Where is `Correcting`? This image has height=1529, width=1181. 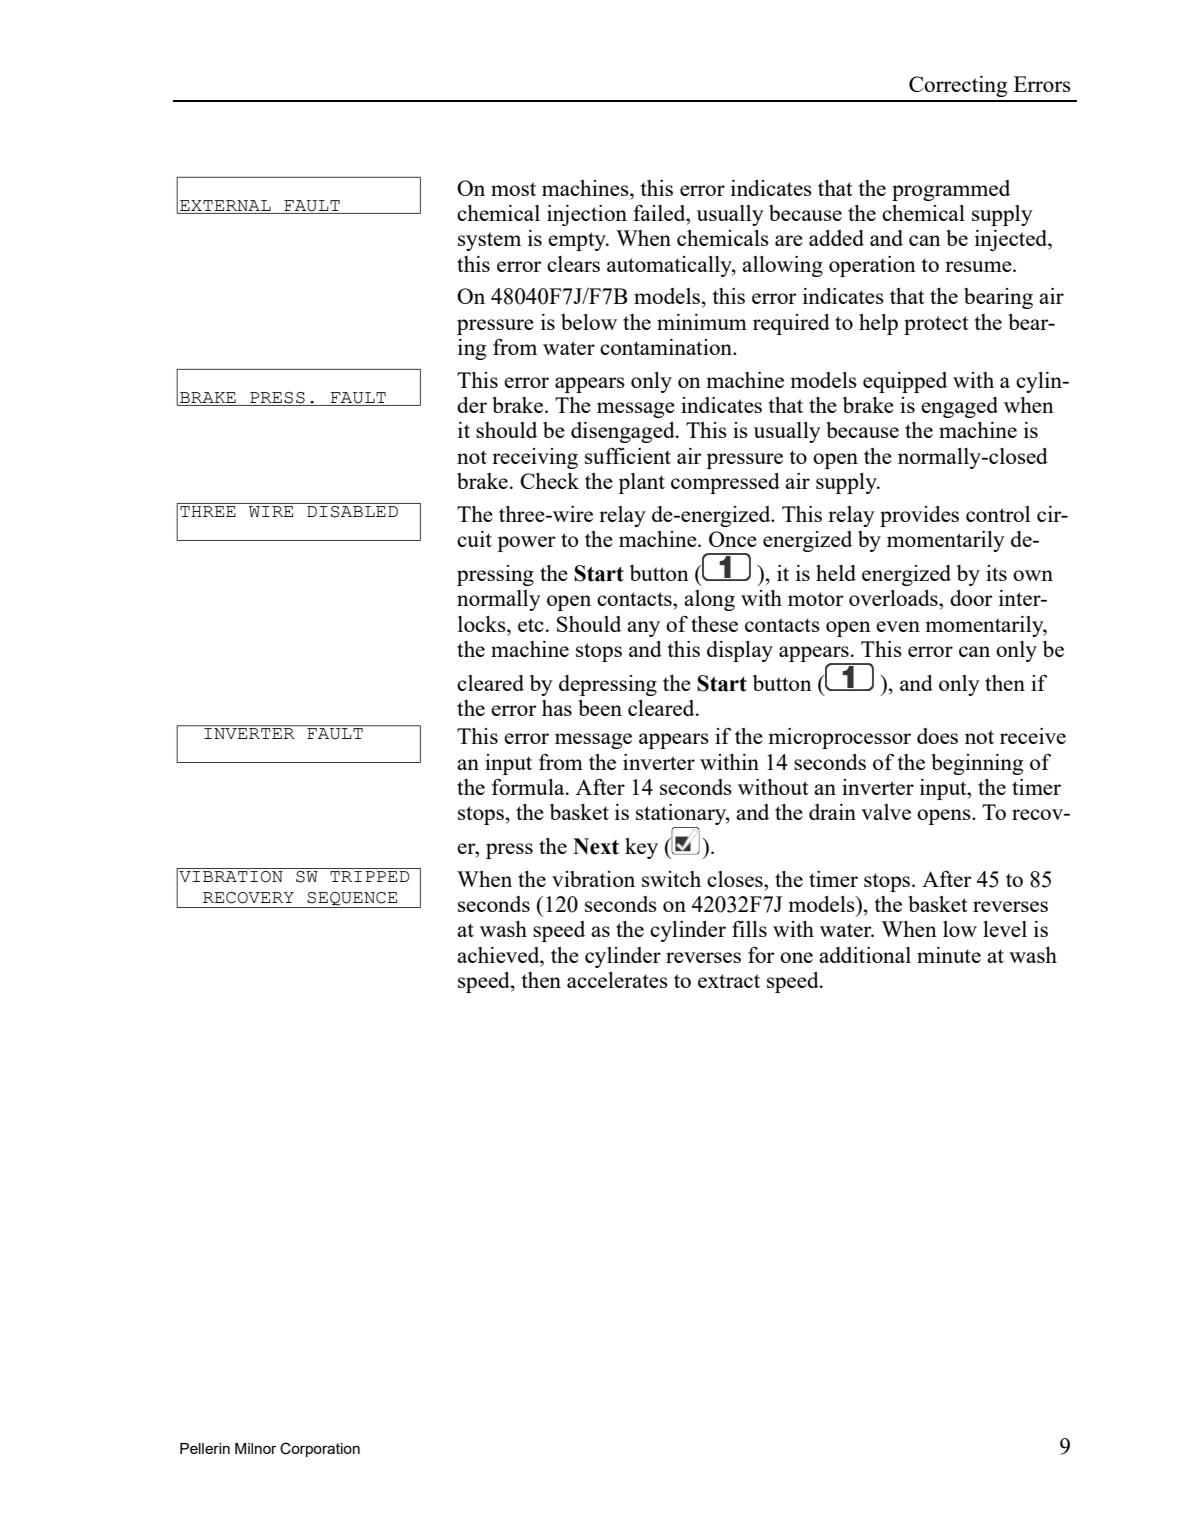
Correcting is located at coordinates (958, 86).
